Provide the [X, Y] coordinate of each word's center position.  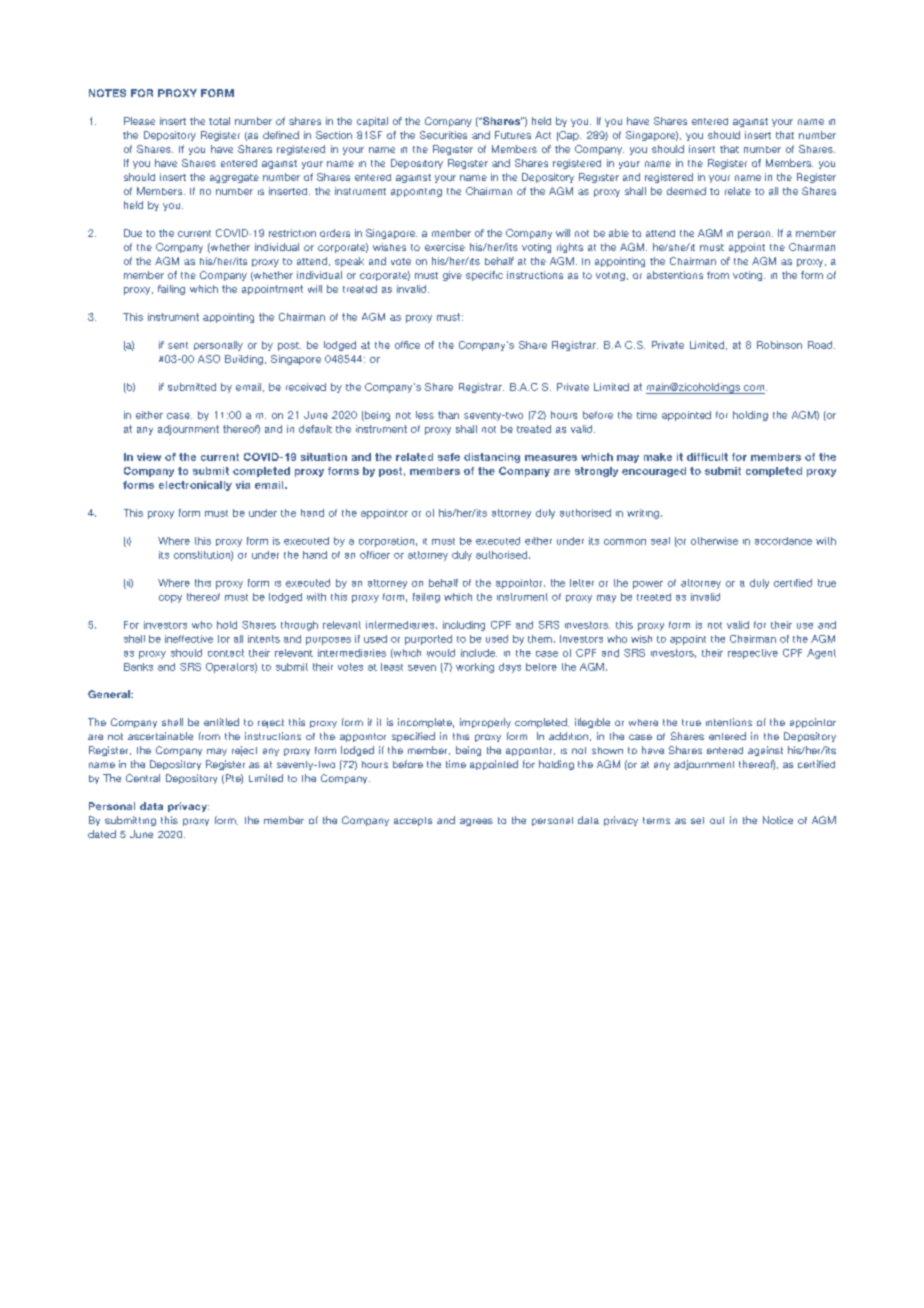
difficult [707, 457]
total [219, 121]
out [717, 820]
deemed [686, 191]
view [149, 457]
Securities [443, 135]
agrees [476, 822]
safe [449, 457]
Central [143, 778]
